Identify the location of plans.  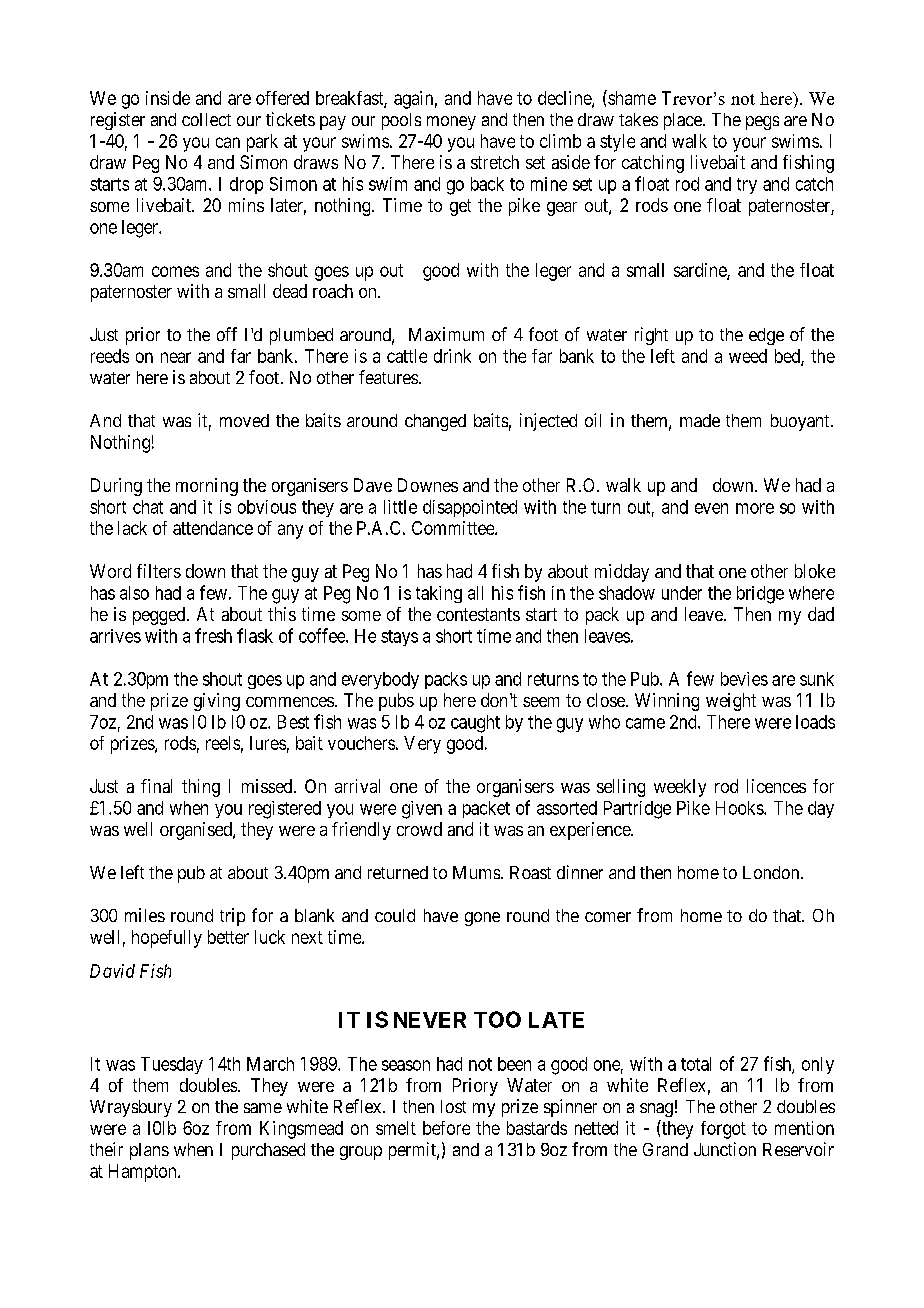
(149, 1151).
